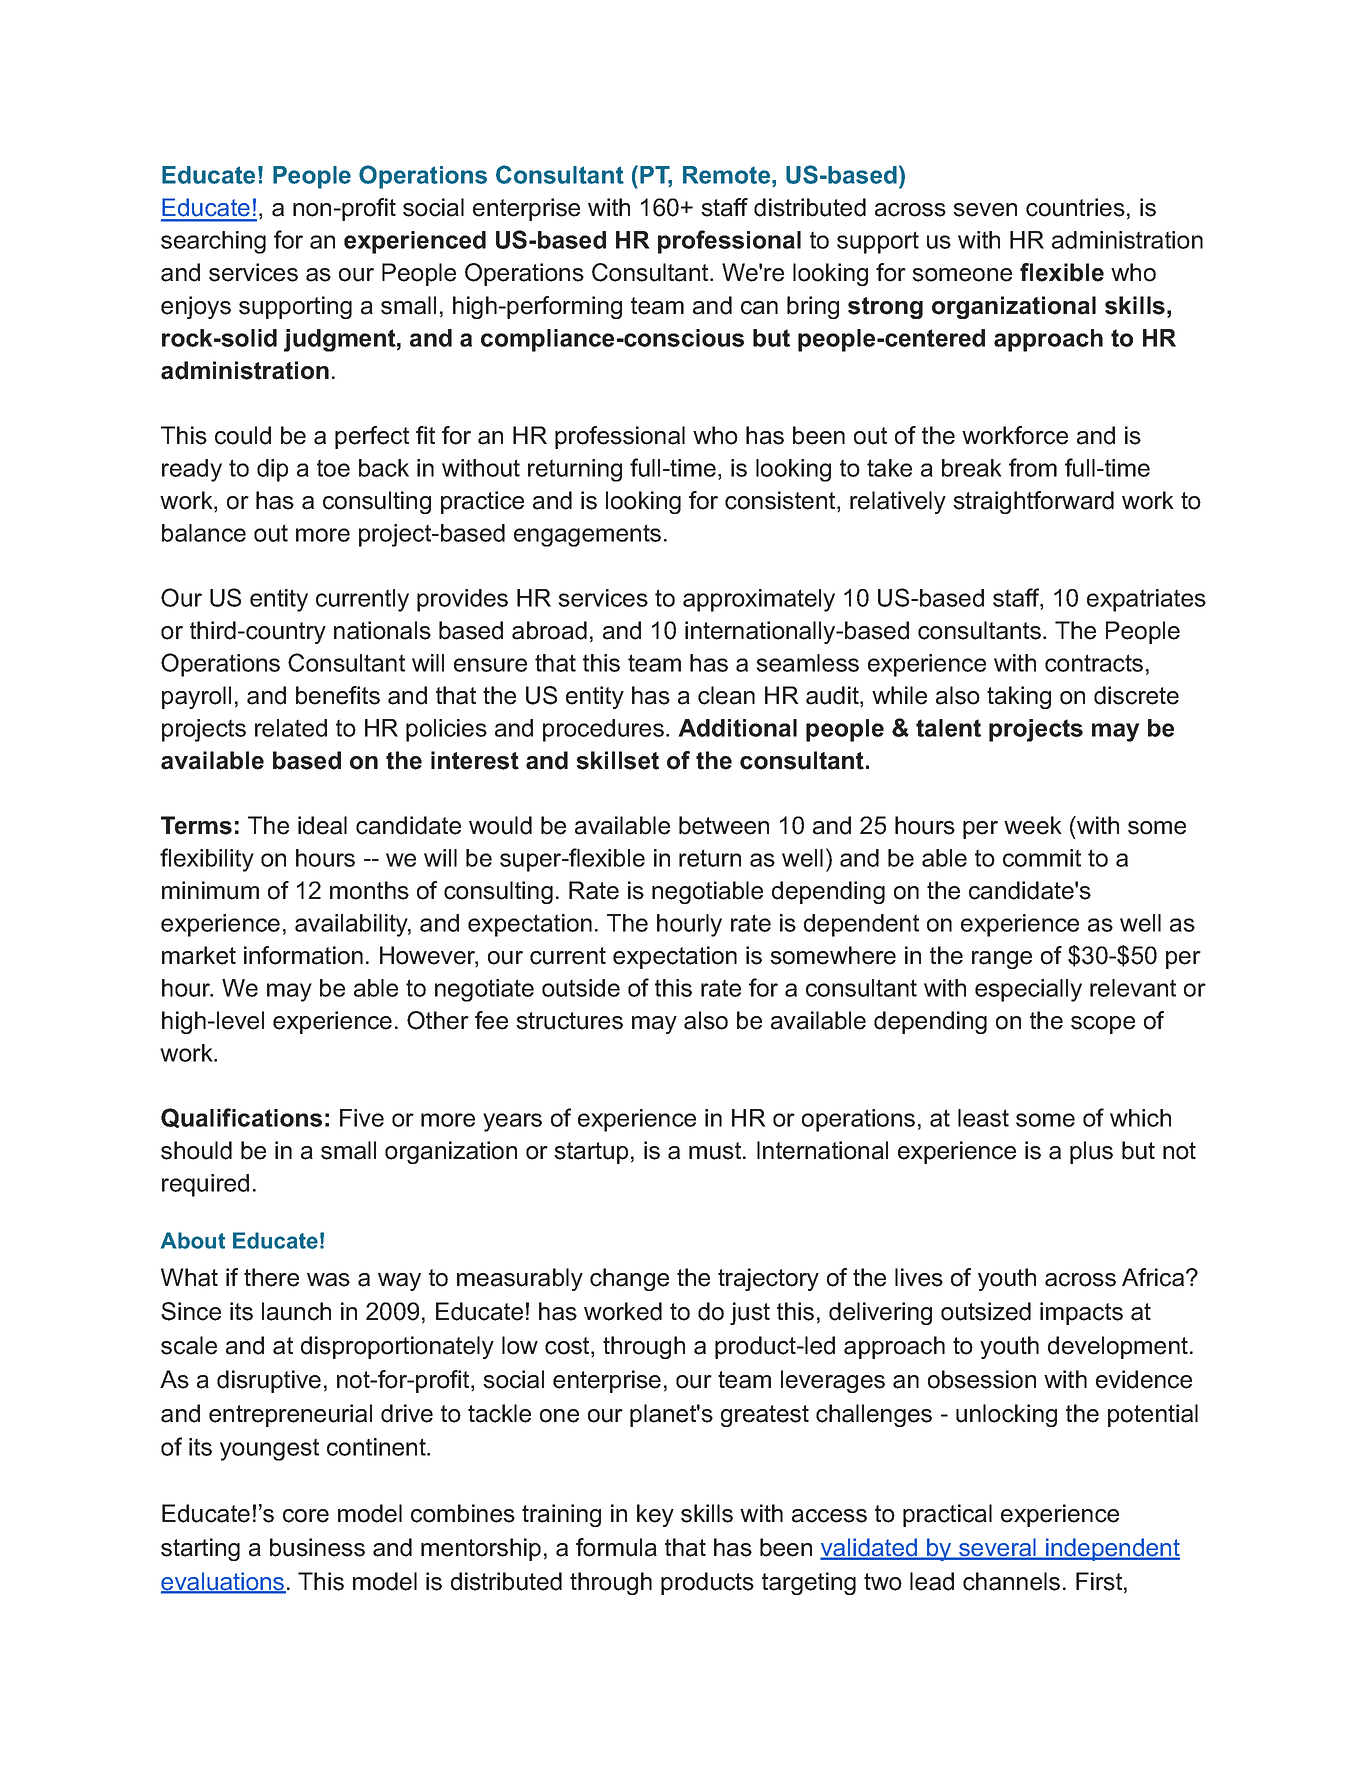 This screenshot has width=1368, height=1770. Describe the element at coordinates (369, 890) in the screenshot. I see `months` at that location.
